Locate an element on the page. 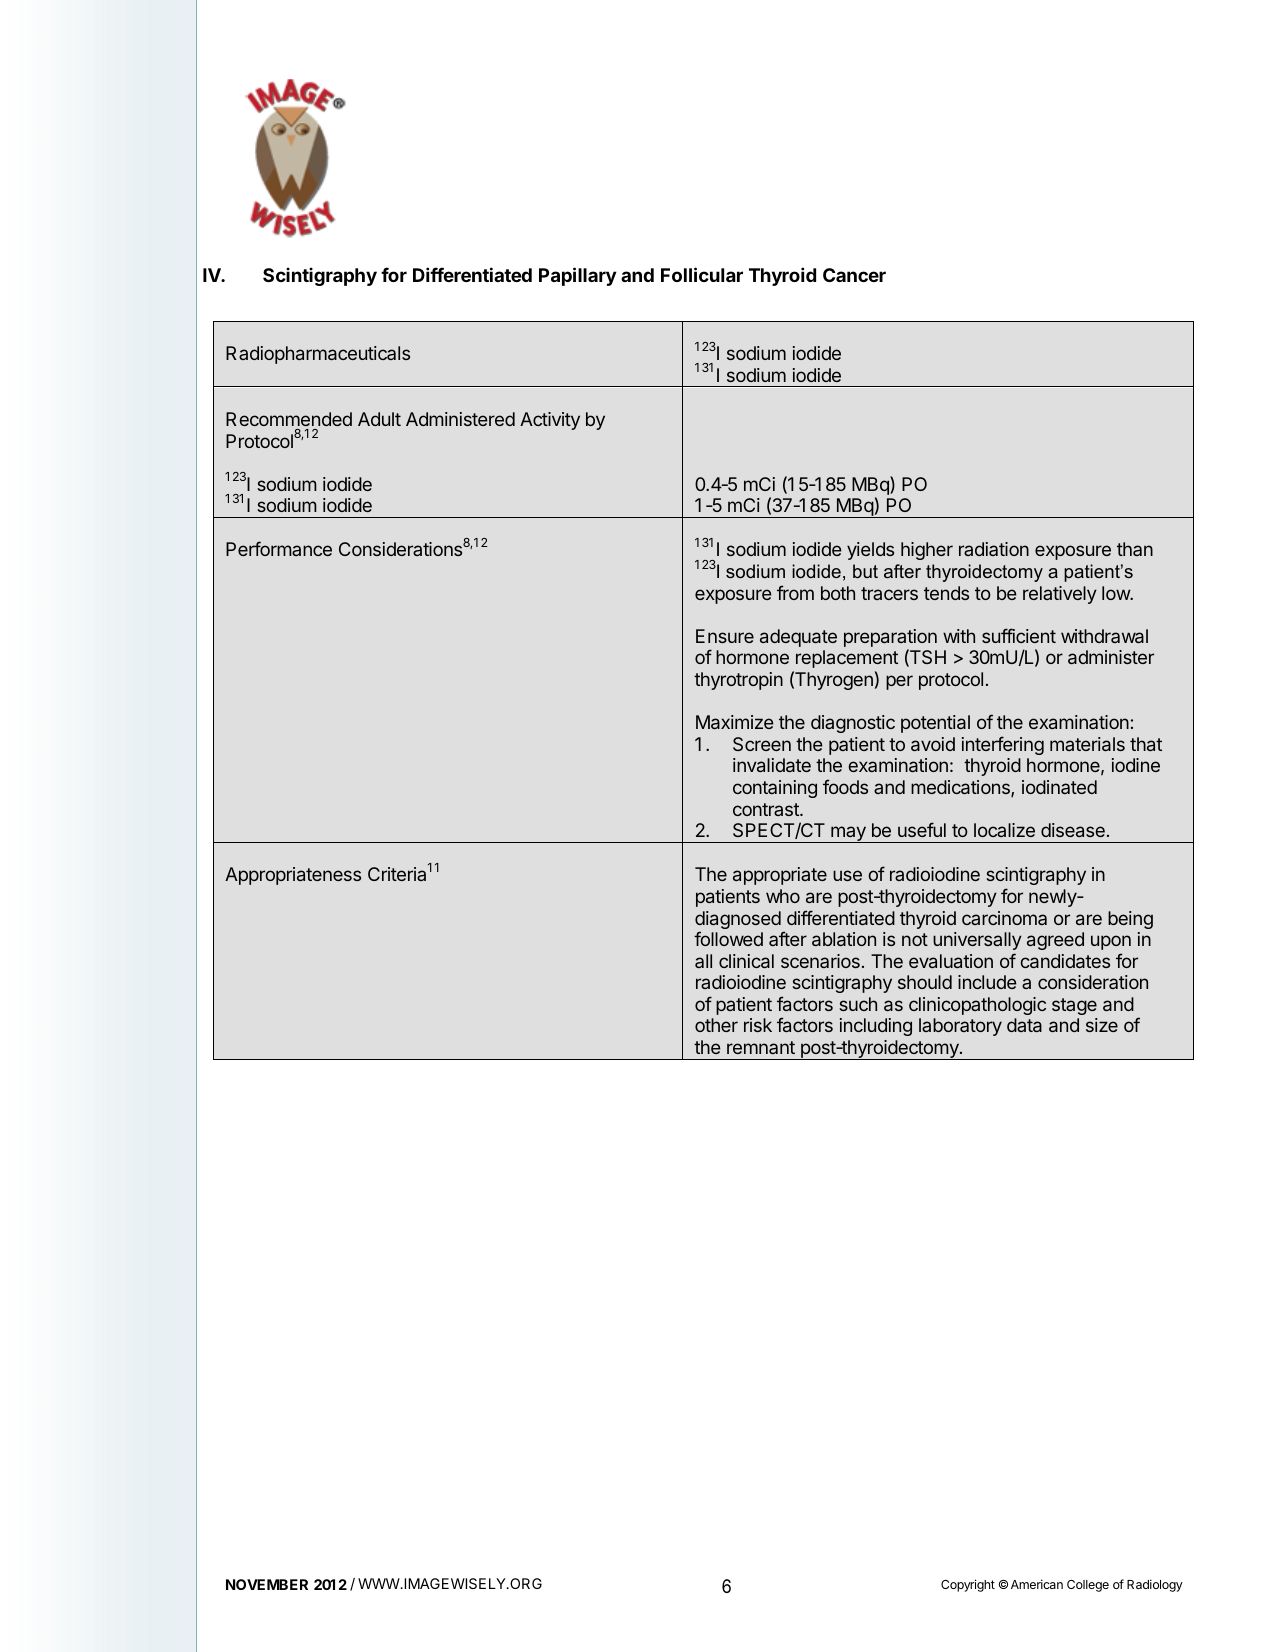 The height and width of the document is (1652, 1276). Adult is located at coordinates (379, 419).
